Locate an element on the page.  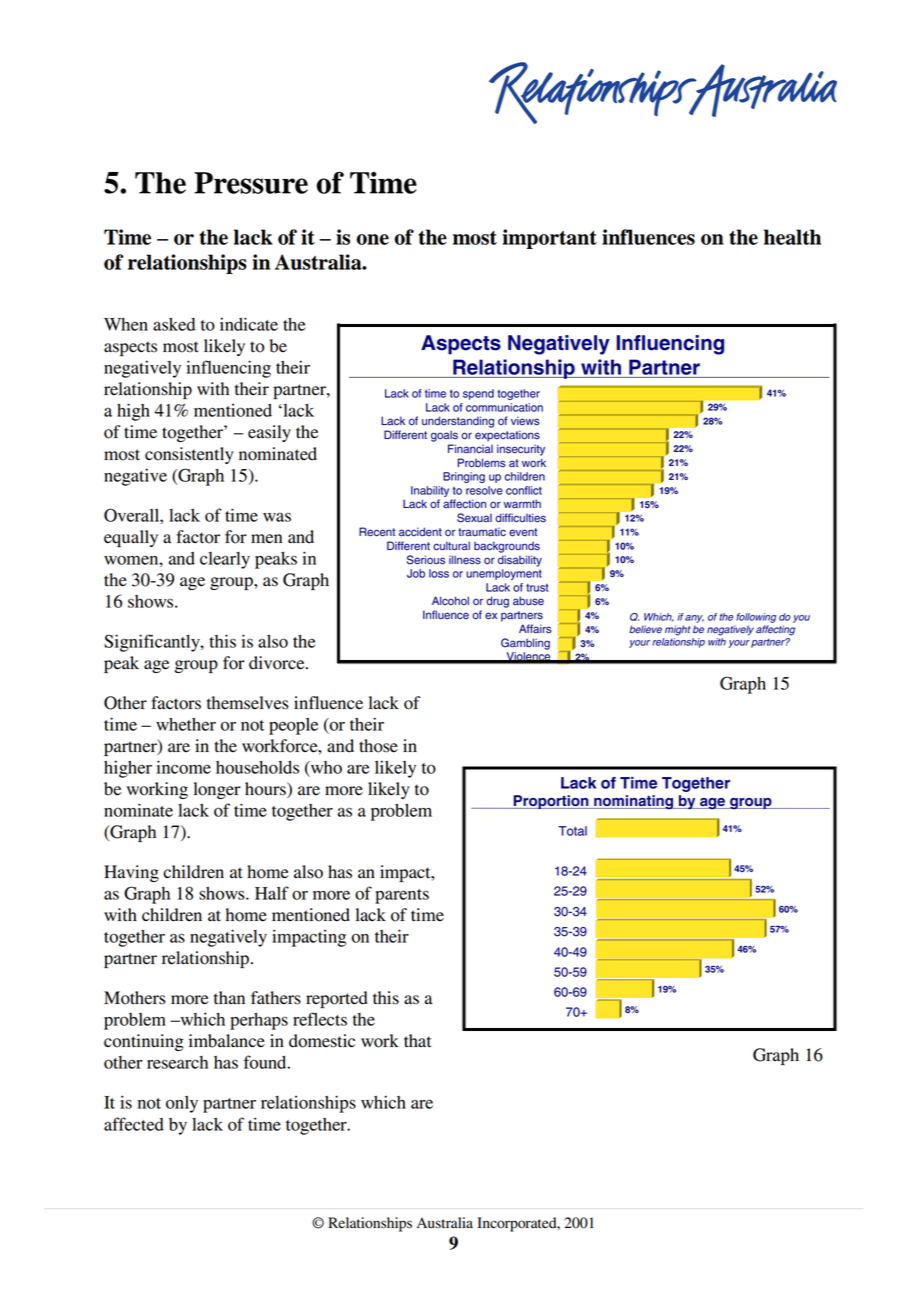
Gambling is located at coordinates (525, 644).
